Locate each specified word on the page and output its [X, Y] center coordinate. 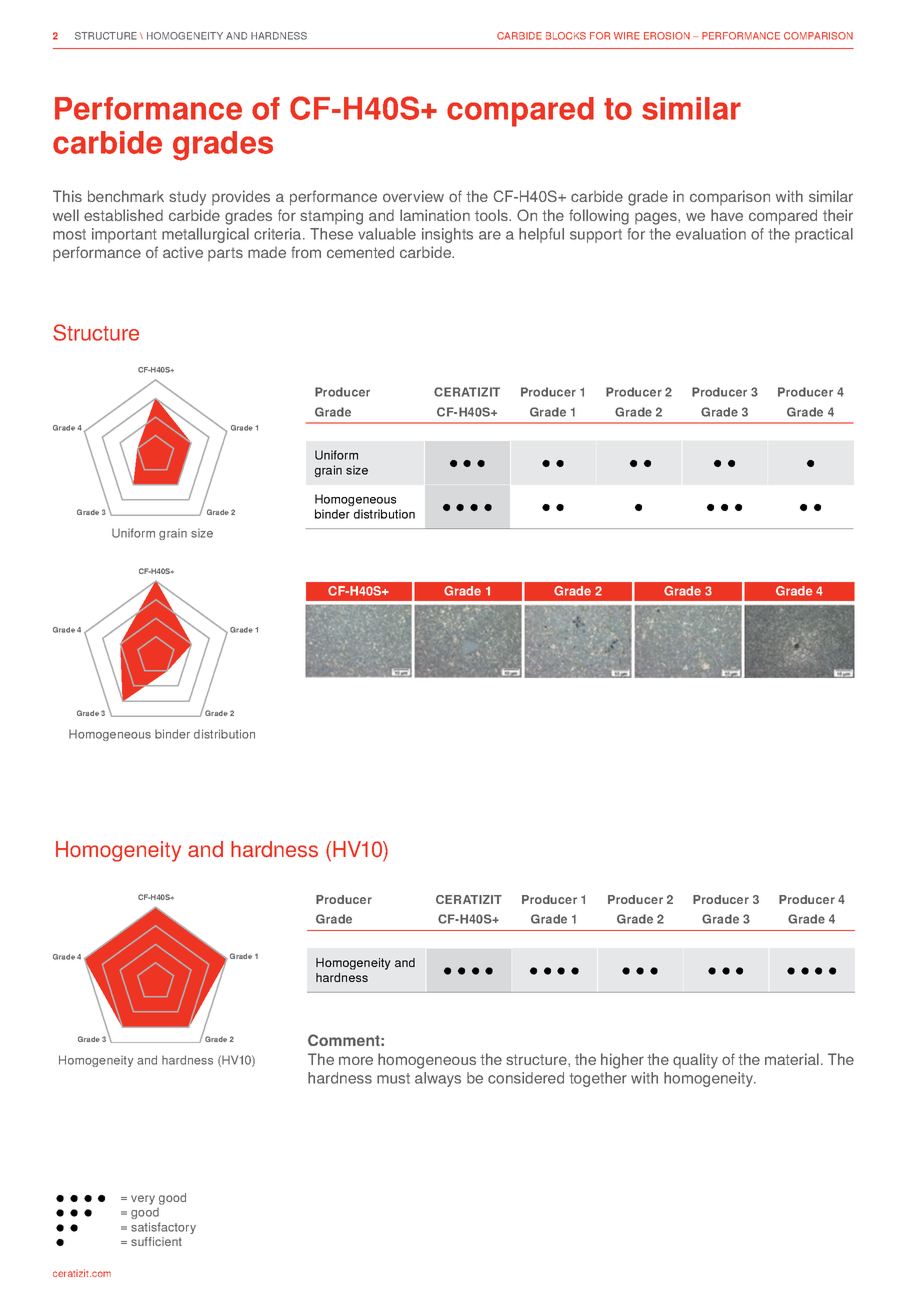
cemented [360, 252]
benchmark [126, 196]
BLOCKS [566, 36]
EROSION [667, 36]
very [143, 1200]
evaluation [711, 234]
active [183, 252]
